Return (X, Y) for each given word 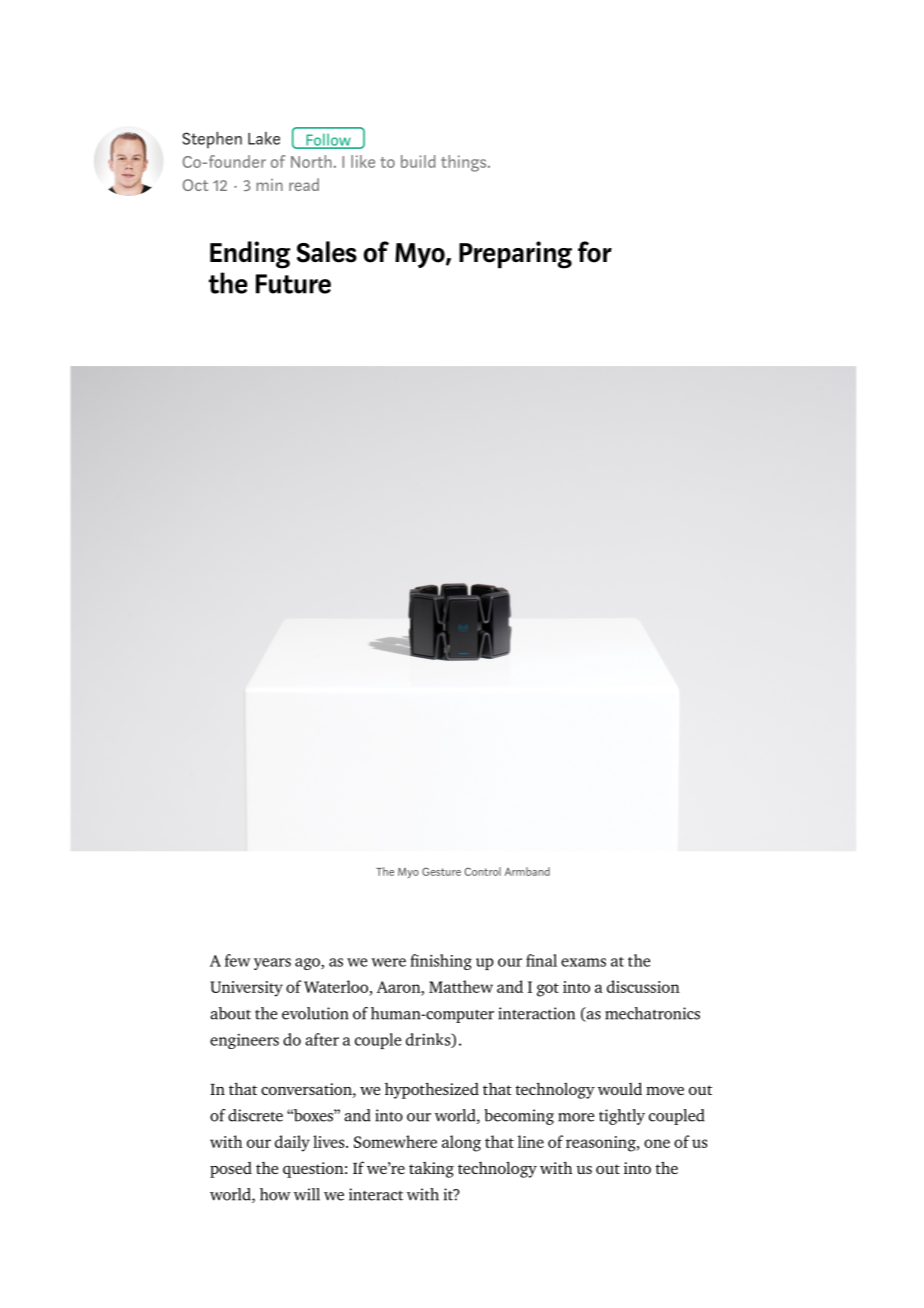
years (272, 964)
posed (231, 1170)
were (388, 962)
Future (293, 284)
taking (431, 1170)
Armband (527, 871)
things (465, 163)
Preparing (515, 255)
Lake (264, 138)
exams (583, 962)
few (237, 960)
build (418, 161)
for (595, 252)
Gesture (441, 872)
